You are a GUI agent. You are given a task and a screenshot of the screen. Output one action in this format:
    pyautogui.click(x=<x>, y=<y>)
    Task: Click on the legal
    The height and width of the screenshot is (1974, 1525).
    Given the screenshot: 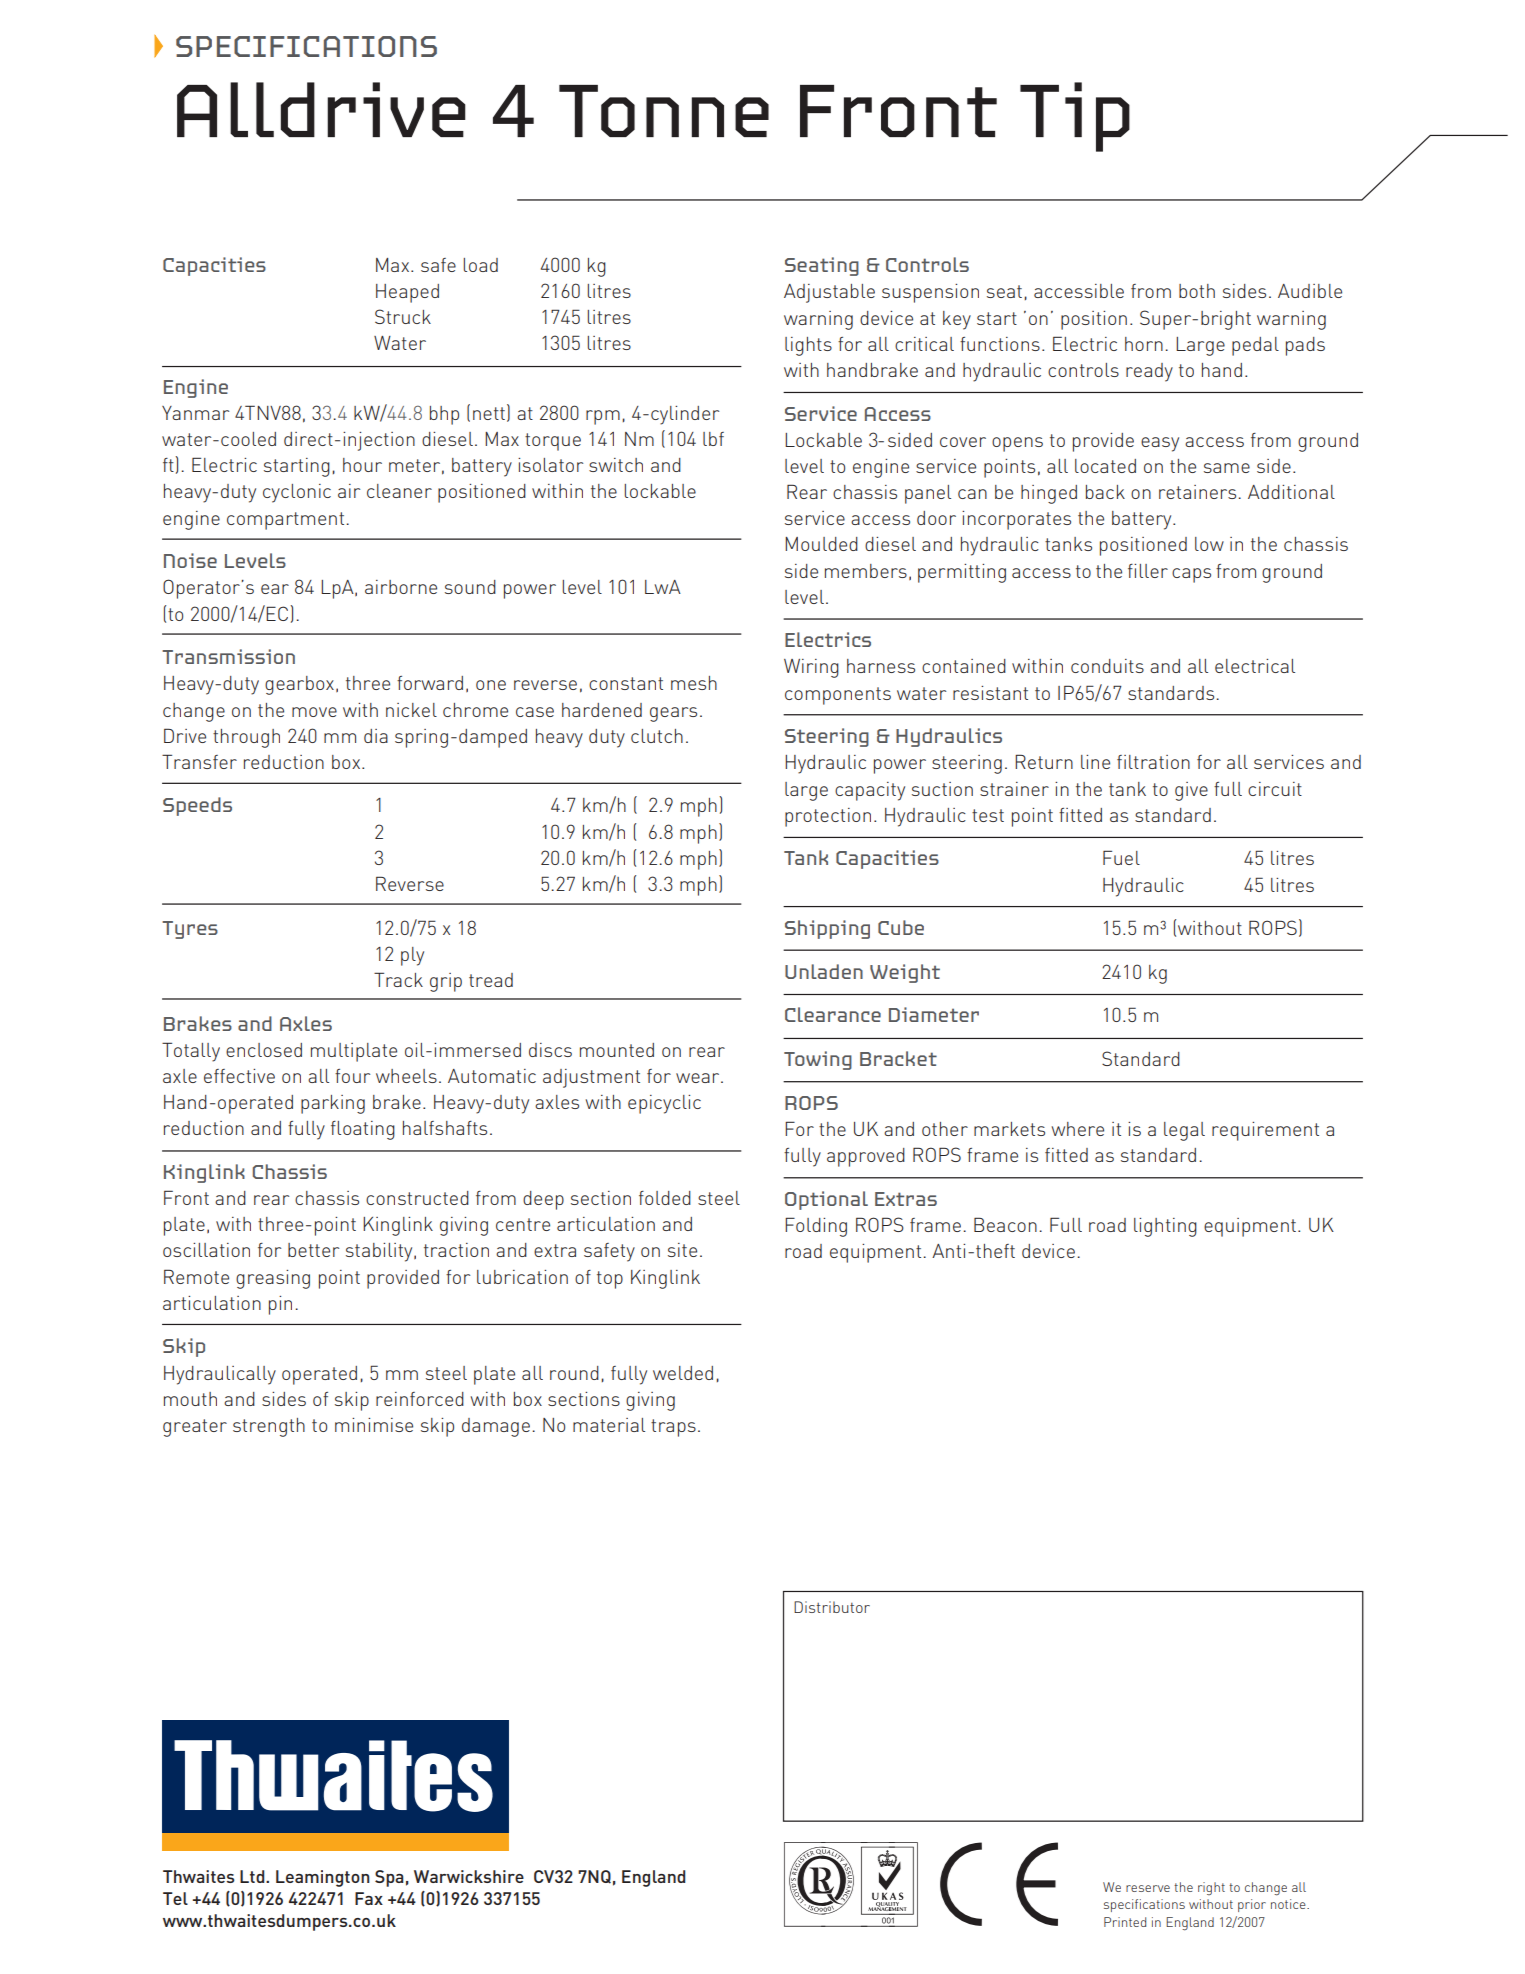 What is the action you would take?
    pyautogui.click(x=1184, y=1131)
